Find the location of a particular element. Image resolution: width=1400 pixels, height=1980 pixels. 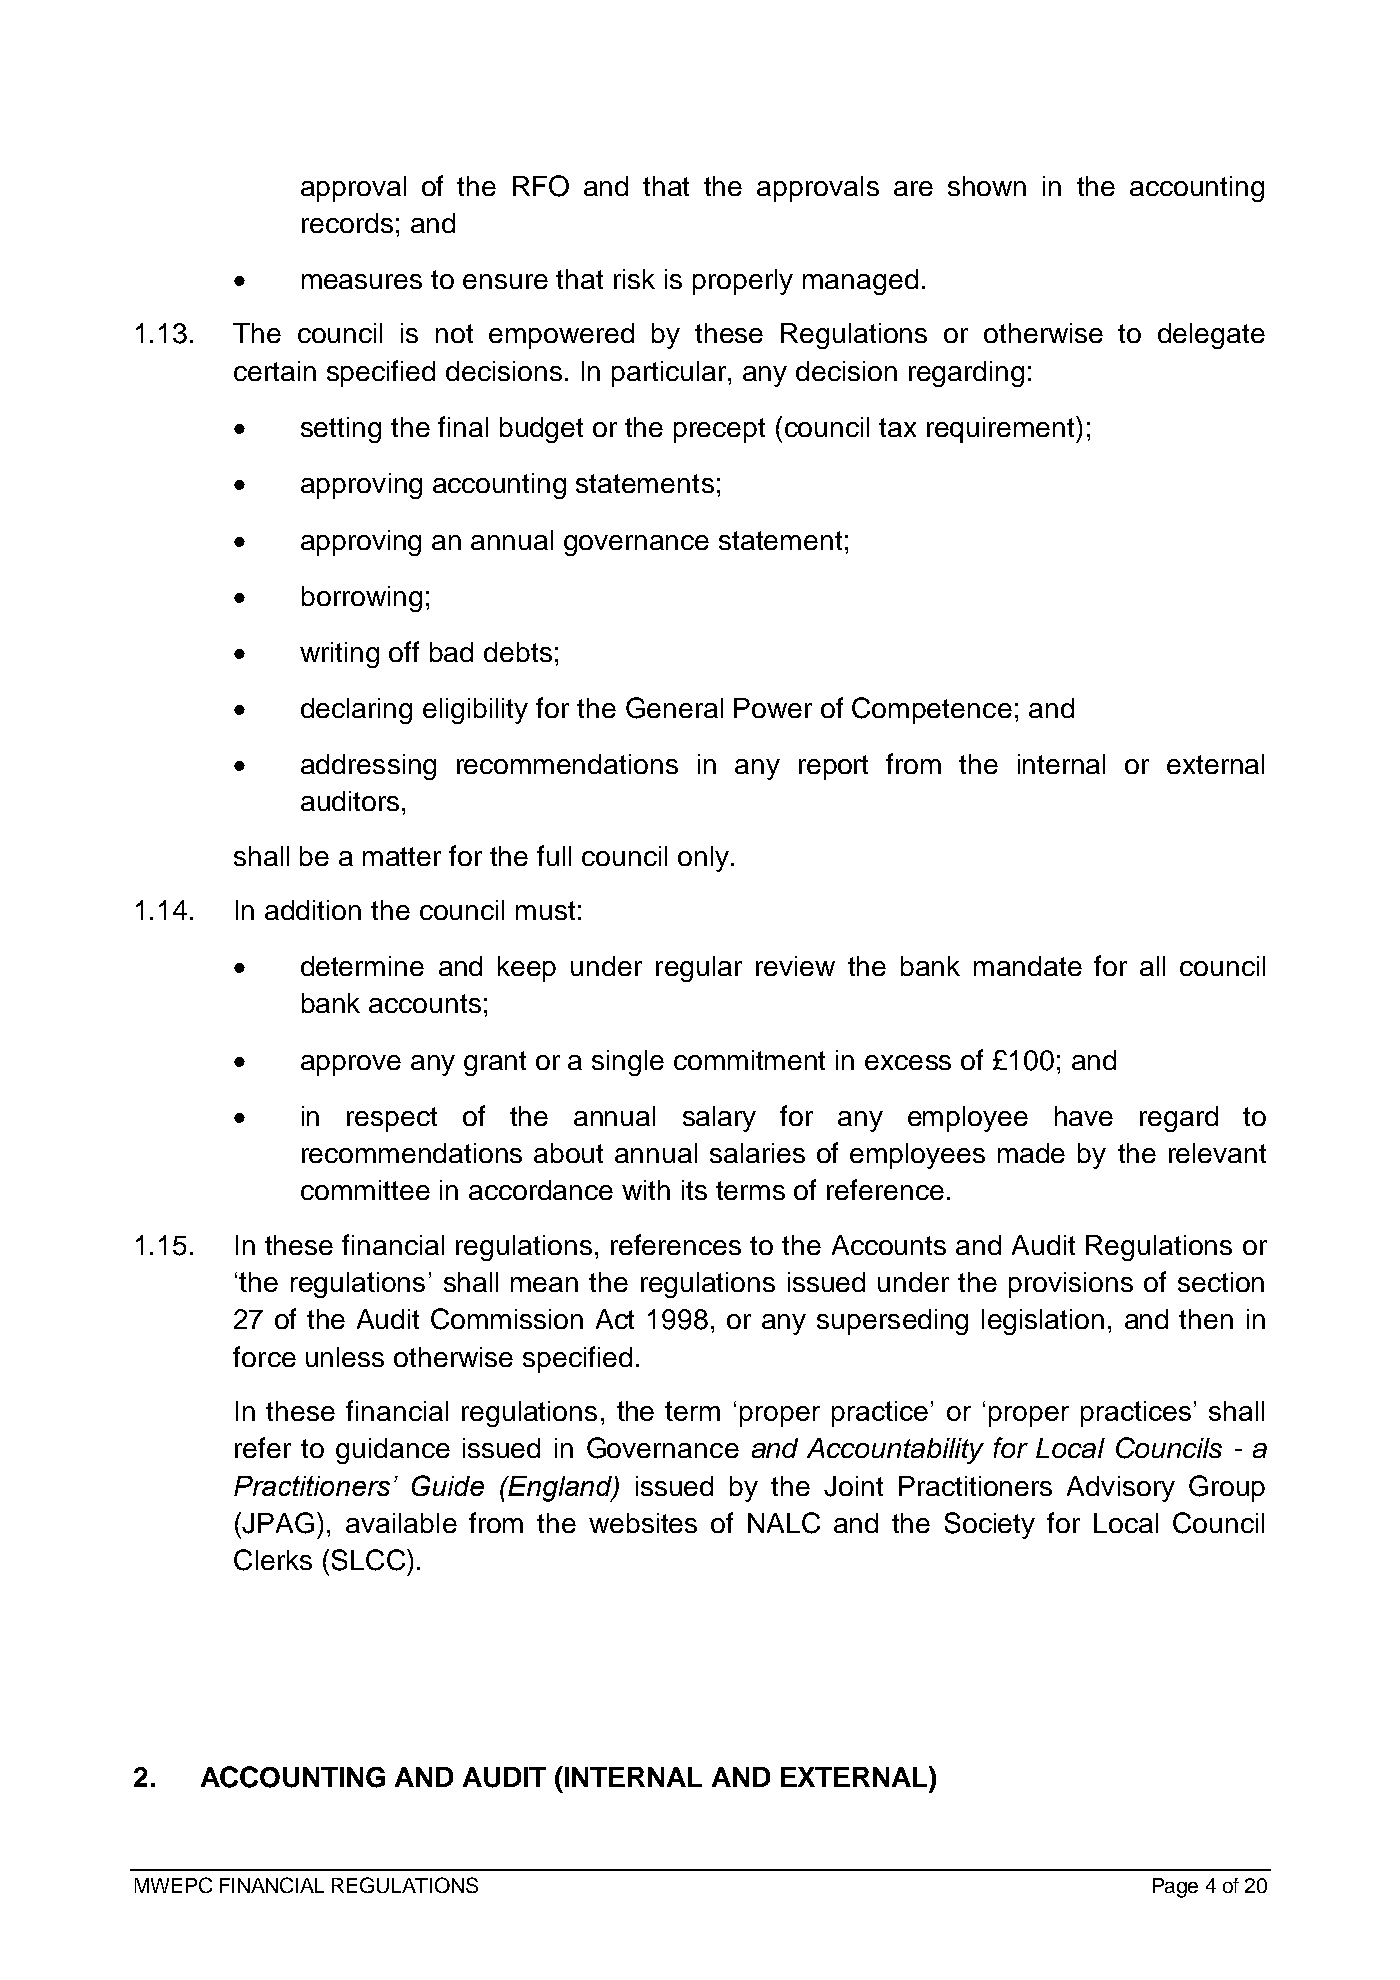

risk is located at coordinates (634, 279).
